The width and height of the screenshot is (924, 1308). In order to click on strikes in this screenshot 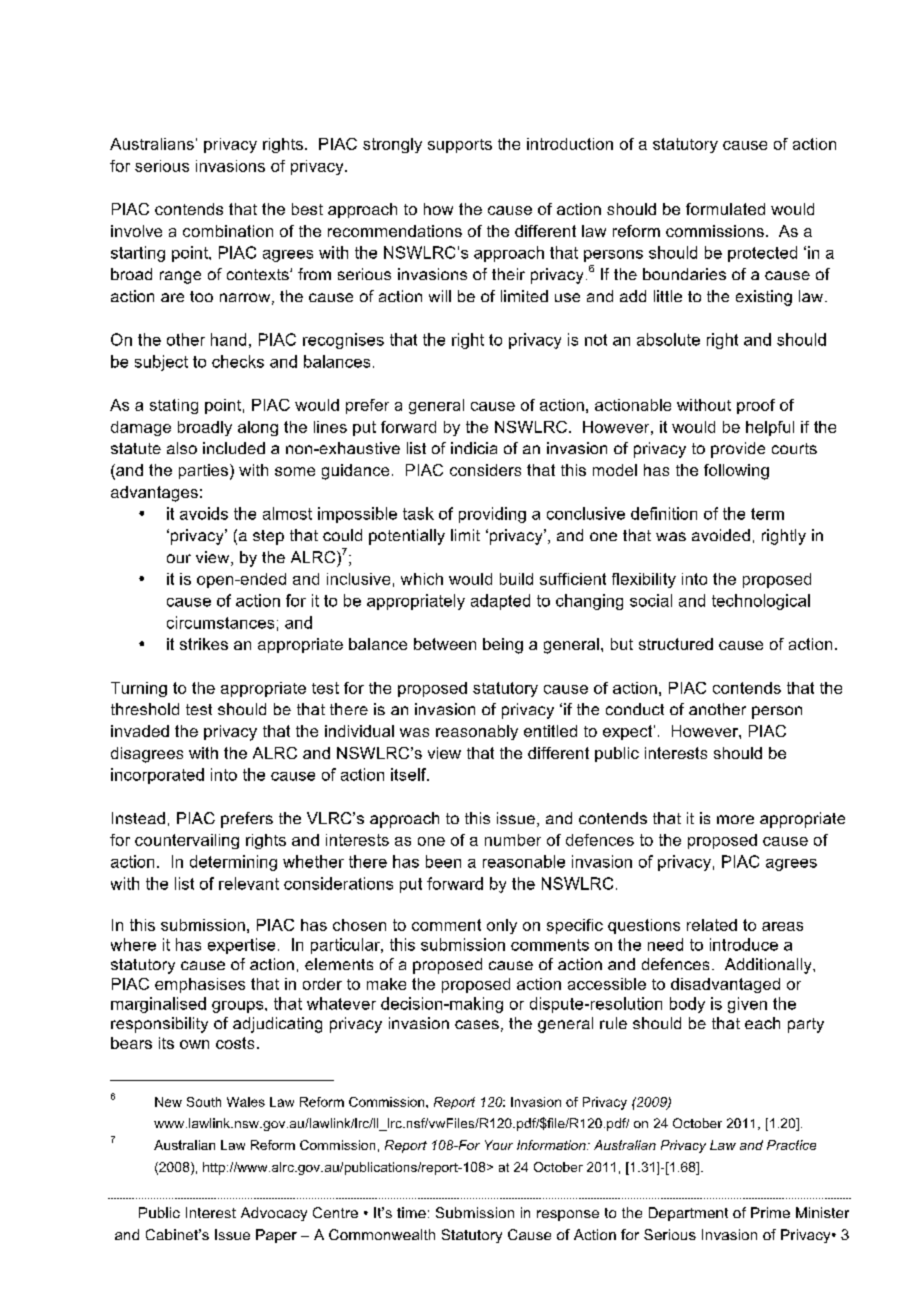, I will do `click(204, 644)`.
